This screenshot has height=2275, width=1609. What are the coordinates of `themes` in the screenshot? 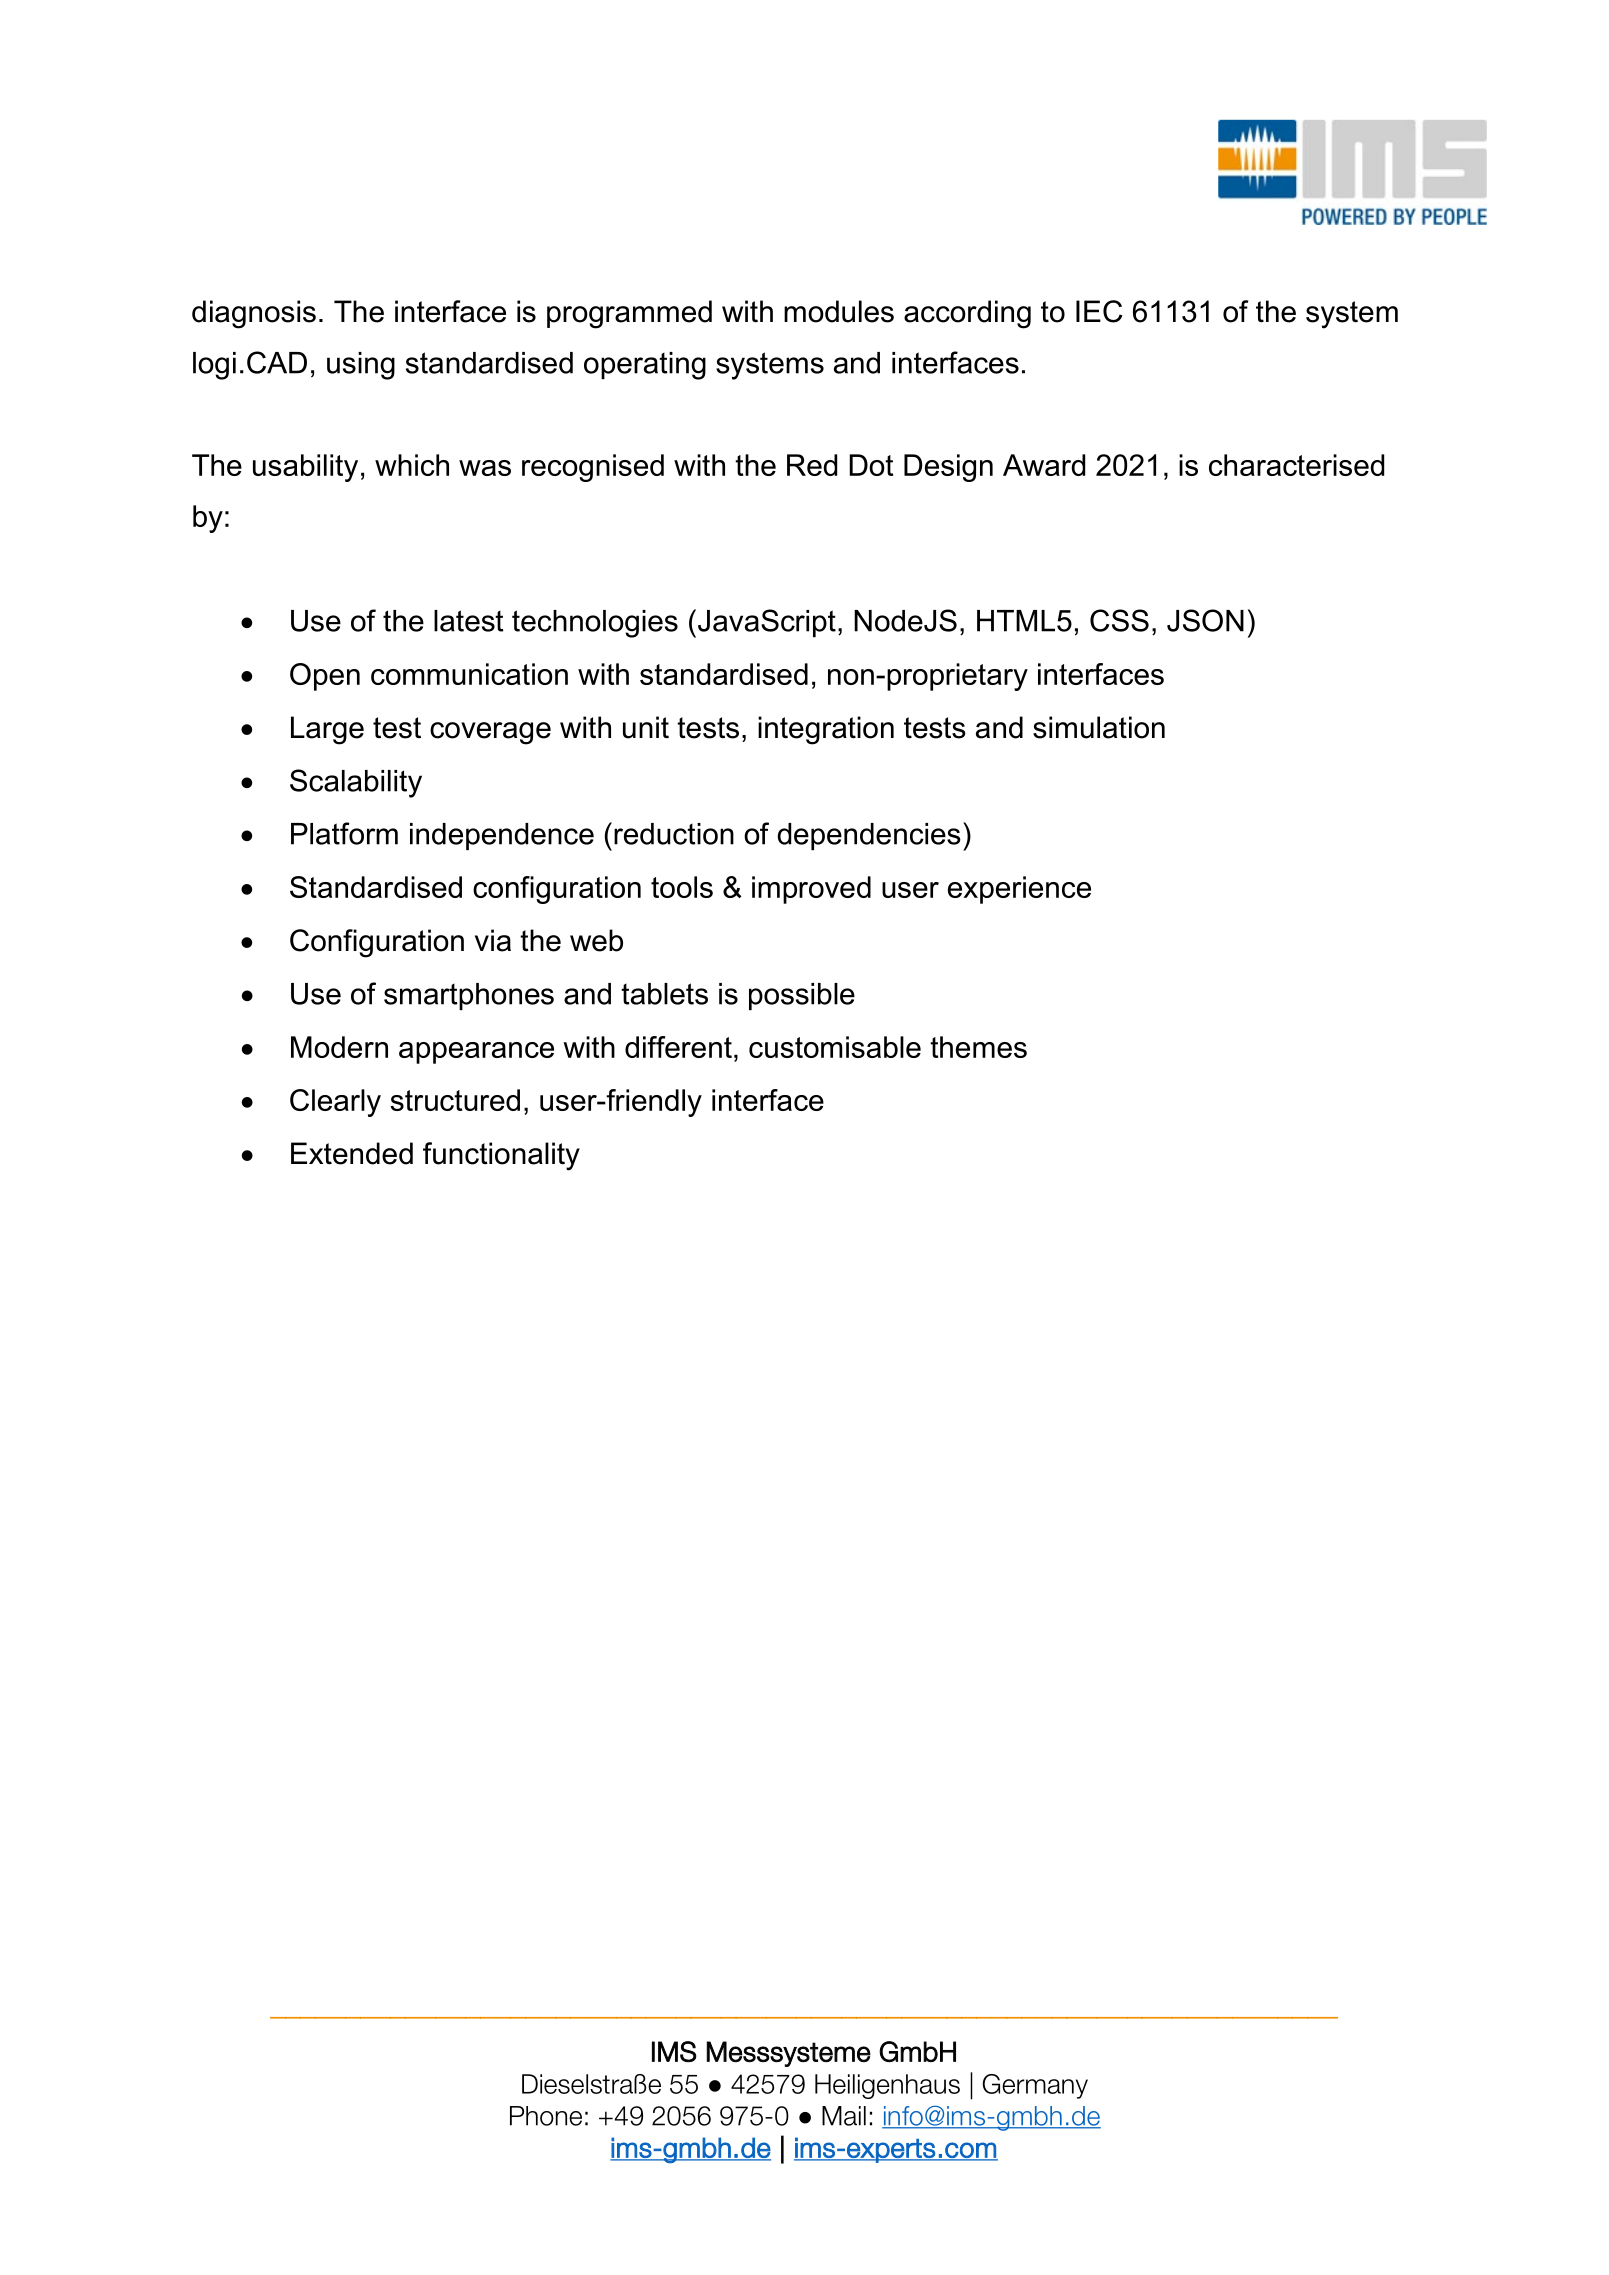 It's located at (978, 1047).
